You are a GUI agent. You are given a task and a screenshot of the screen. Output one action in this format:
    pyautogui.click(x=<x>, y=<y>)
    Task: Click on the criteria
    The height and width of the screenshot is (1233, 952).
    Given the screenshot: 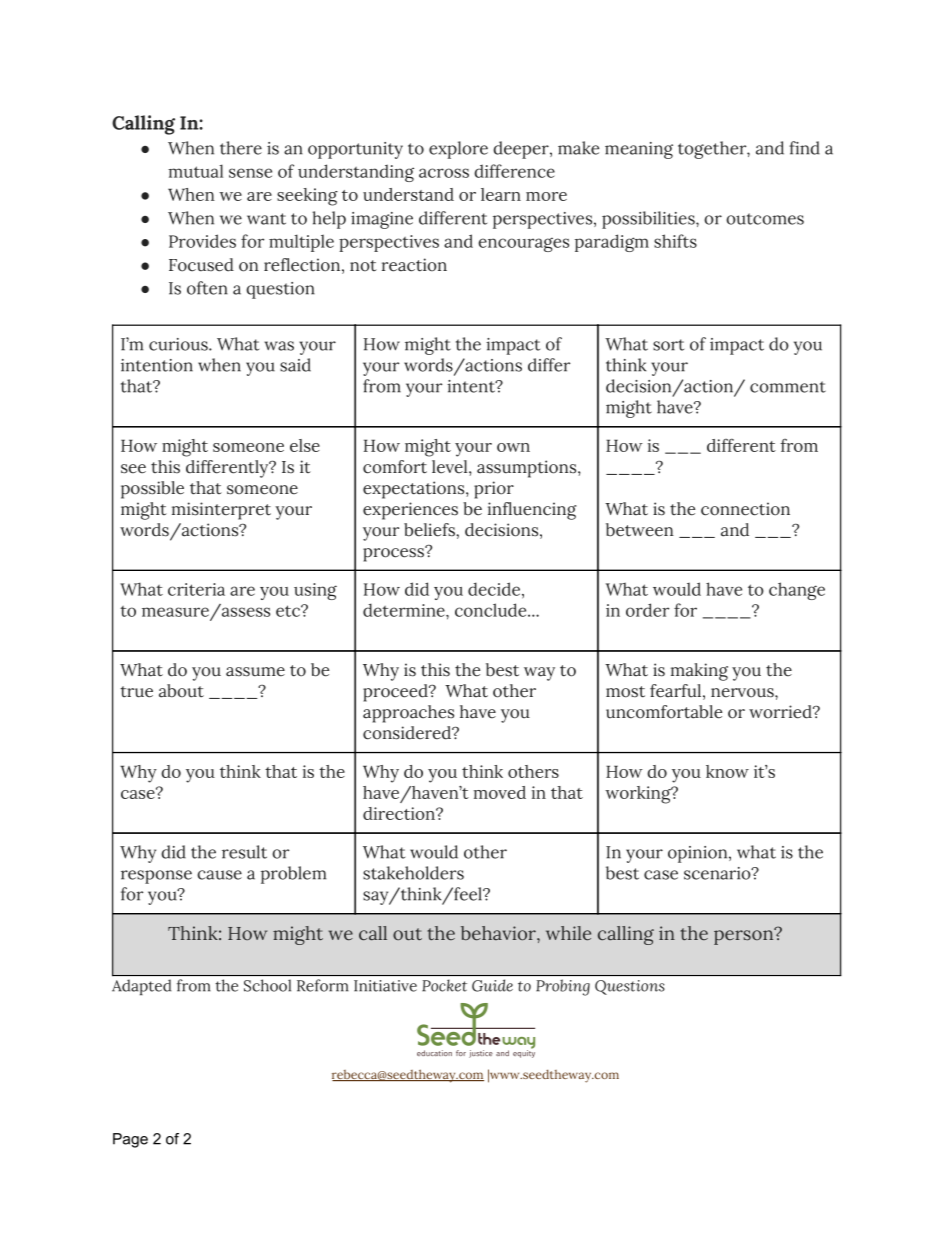 What is the action you would take?
    pyautogui.click(x=196, y=589)
